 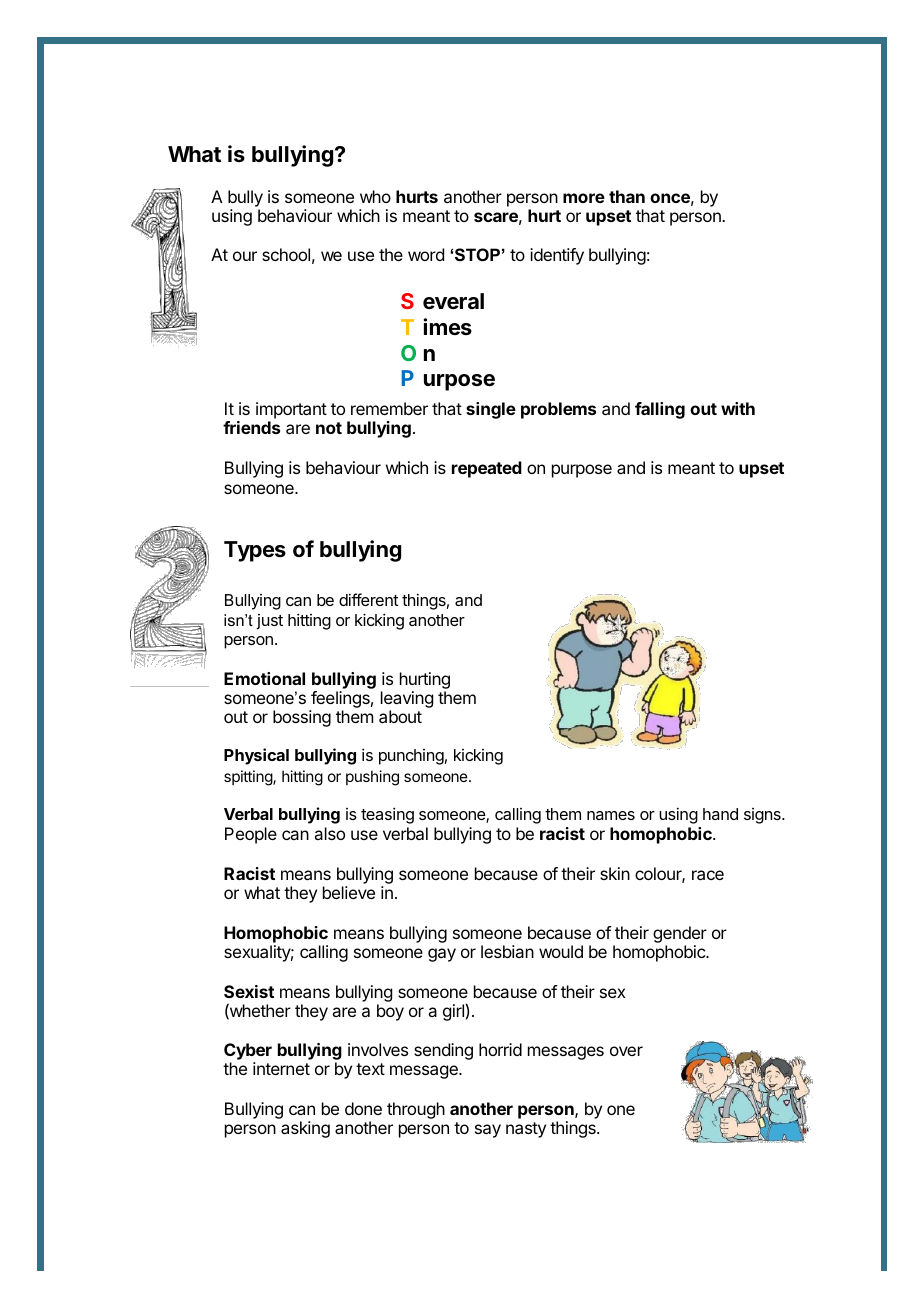 What do you see at coordinates (407, 699) in the screenshot?
I see `leaving` at bounding box center [407, 699].
